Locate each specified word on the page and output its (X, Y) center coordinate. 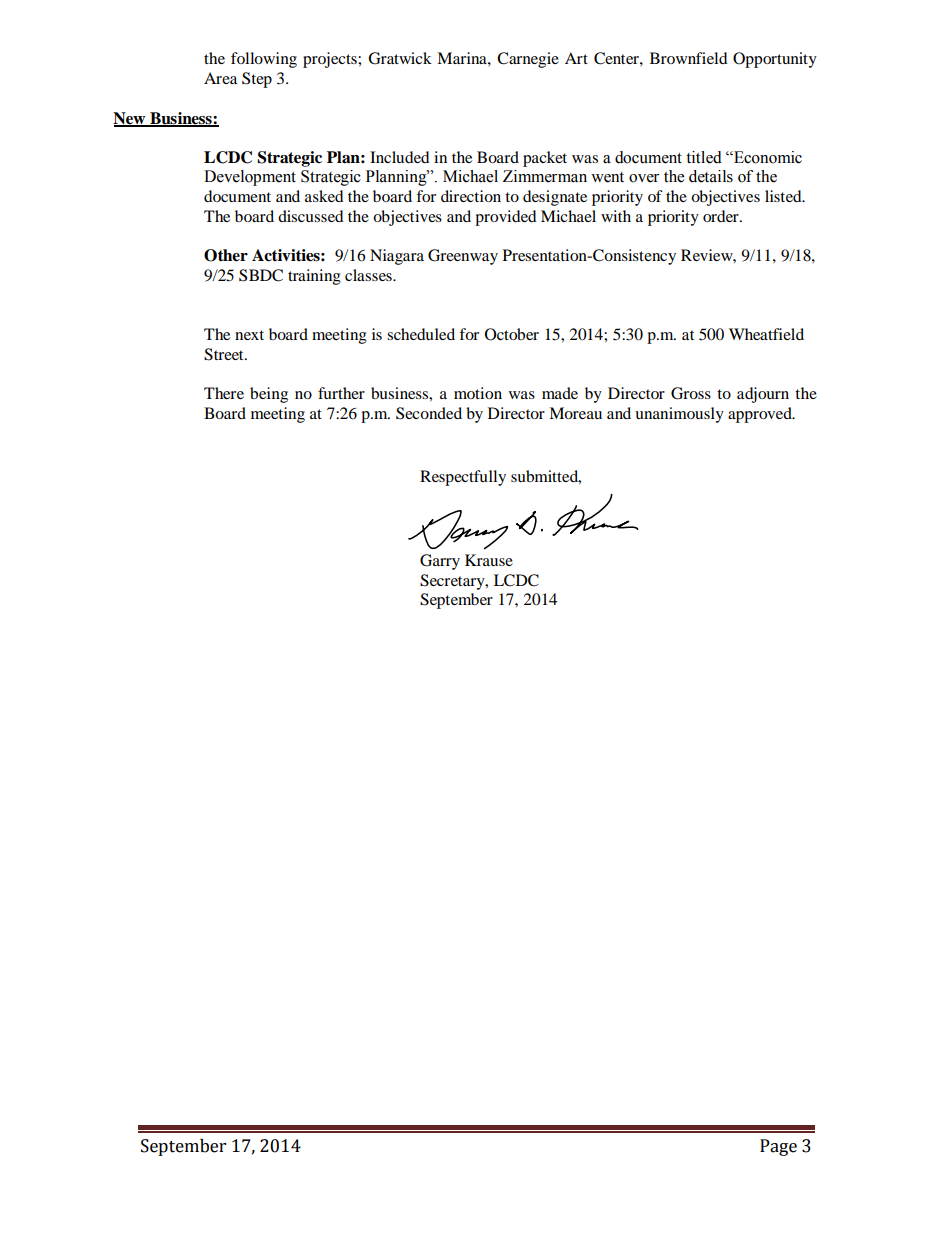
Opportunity (775, 60)
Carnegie (528, 60)
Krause (489, 560)
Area (220, 78)
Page (778, 1147)
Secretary (453, 582)
